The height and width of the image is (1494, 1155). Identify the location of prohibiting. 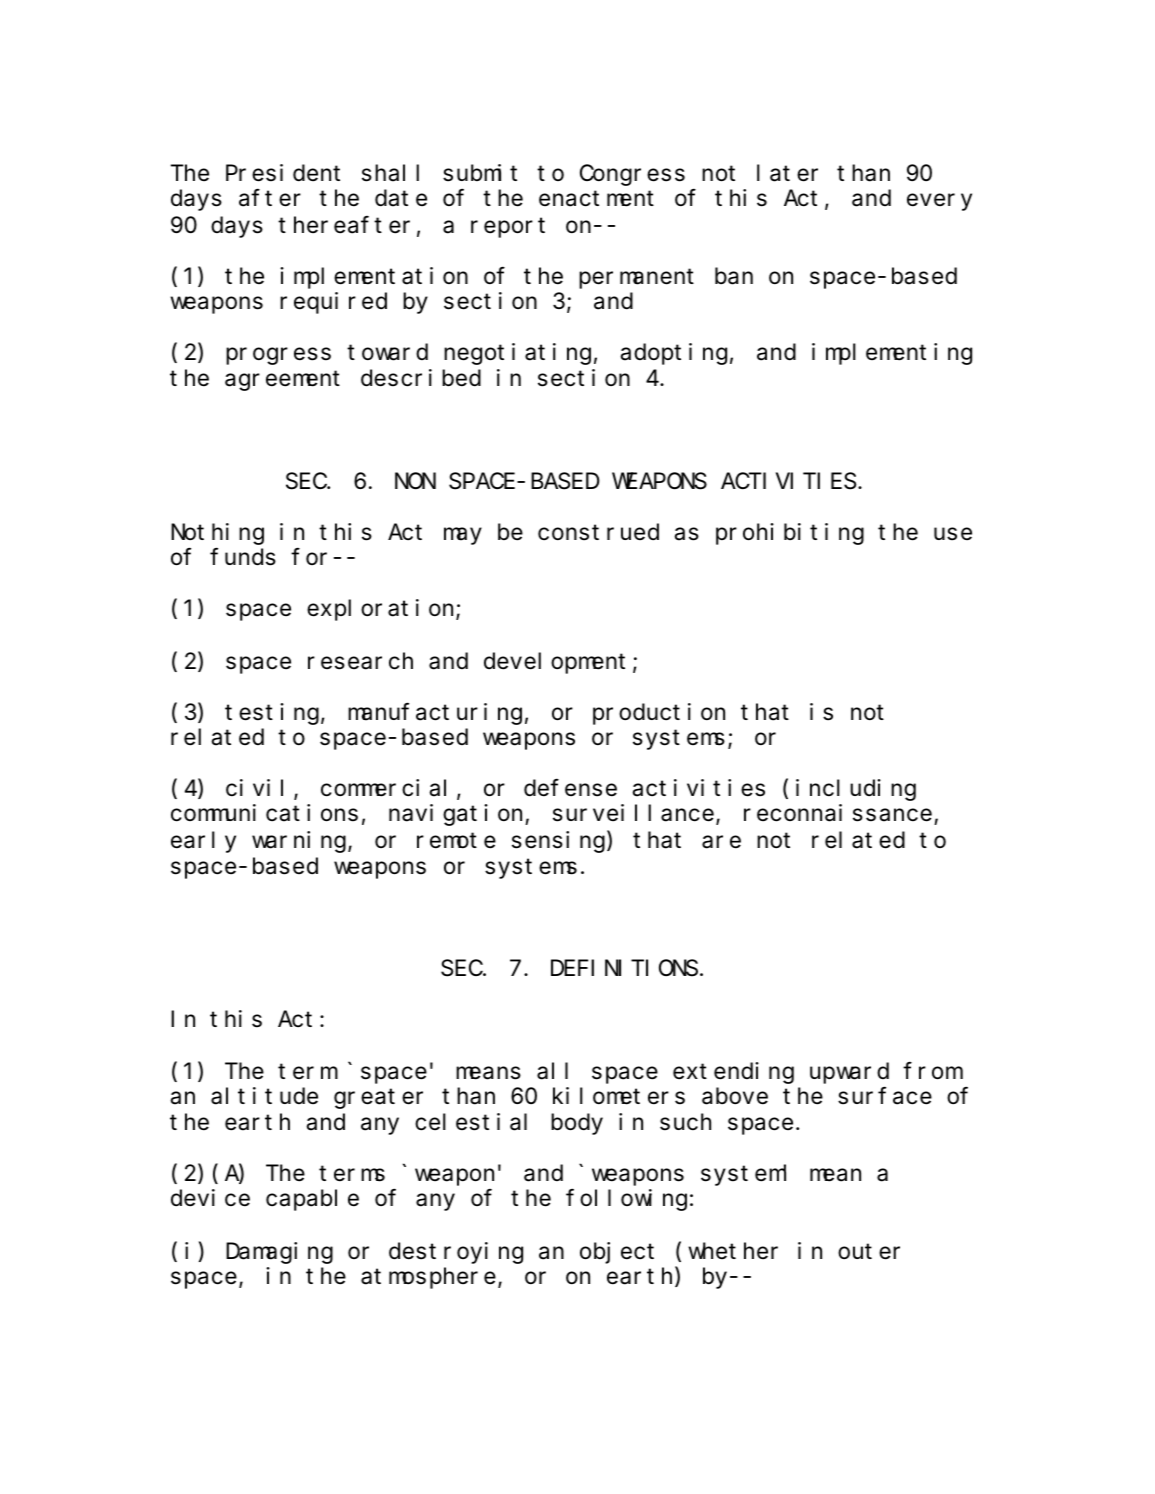
(790, 534).
